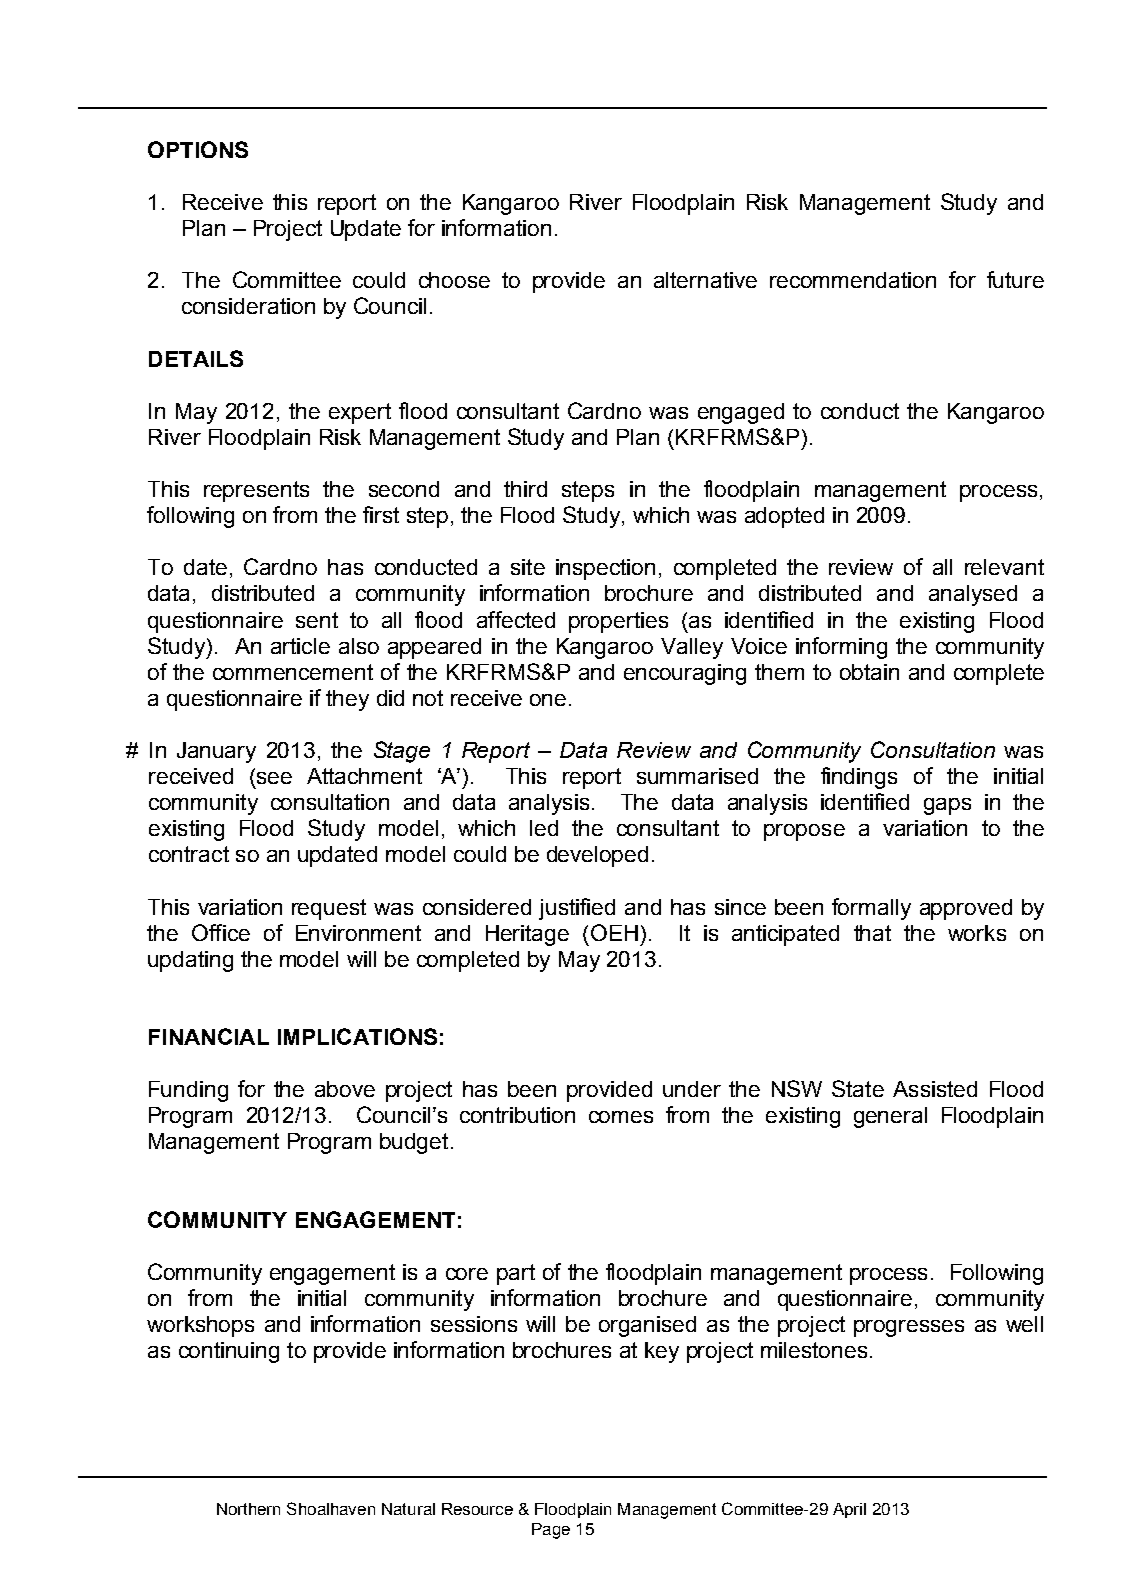  What do you see at coordinates (973, 595) in the screenshot?
I see `analysed` at bounding box center [973, 595].
